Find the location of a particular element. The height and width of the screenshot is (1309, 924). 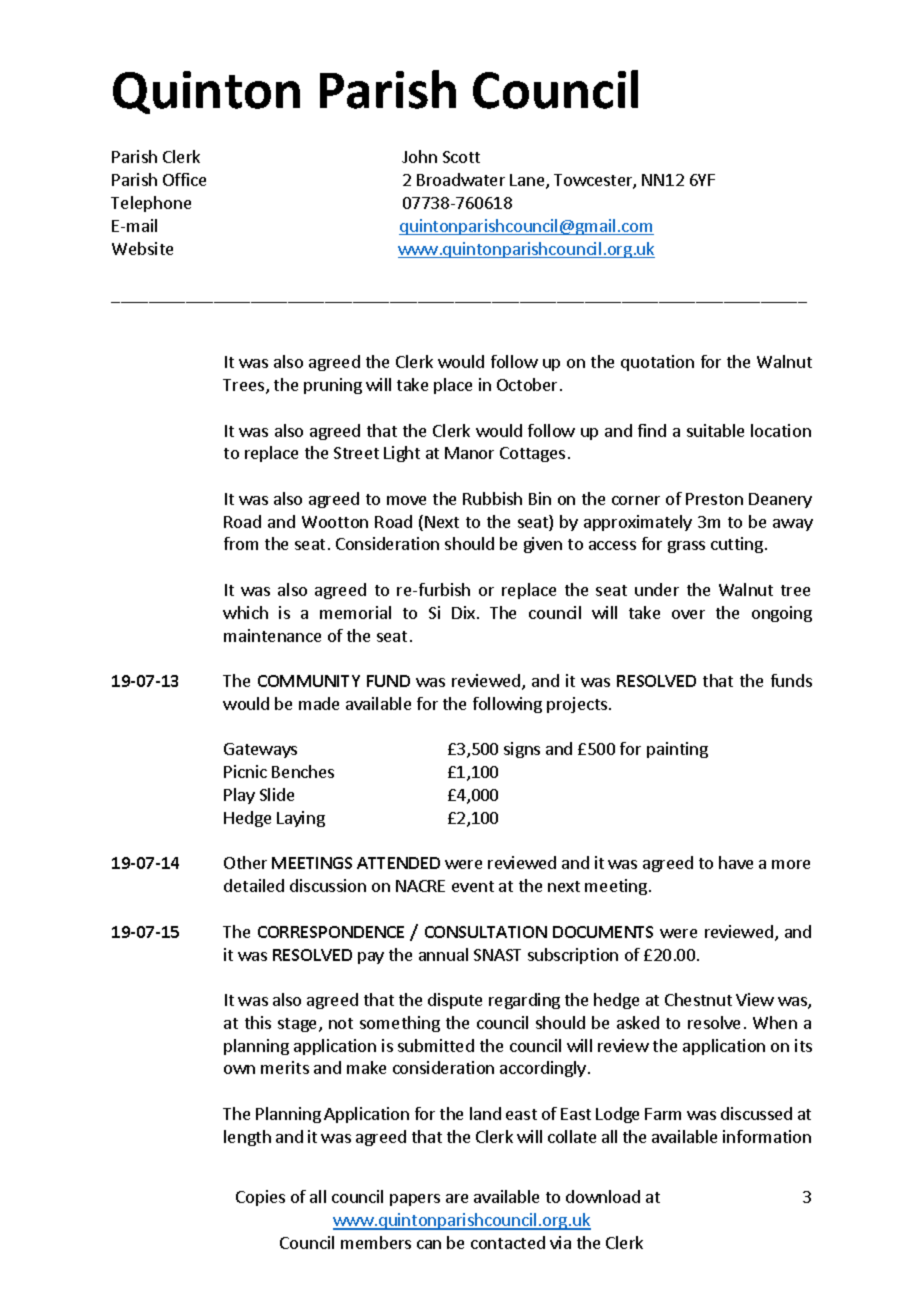

Scott is located at coordinates (461, 157).
